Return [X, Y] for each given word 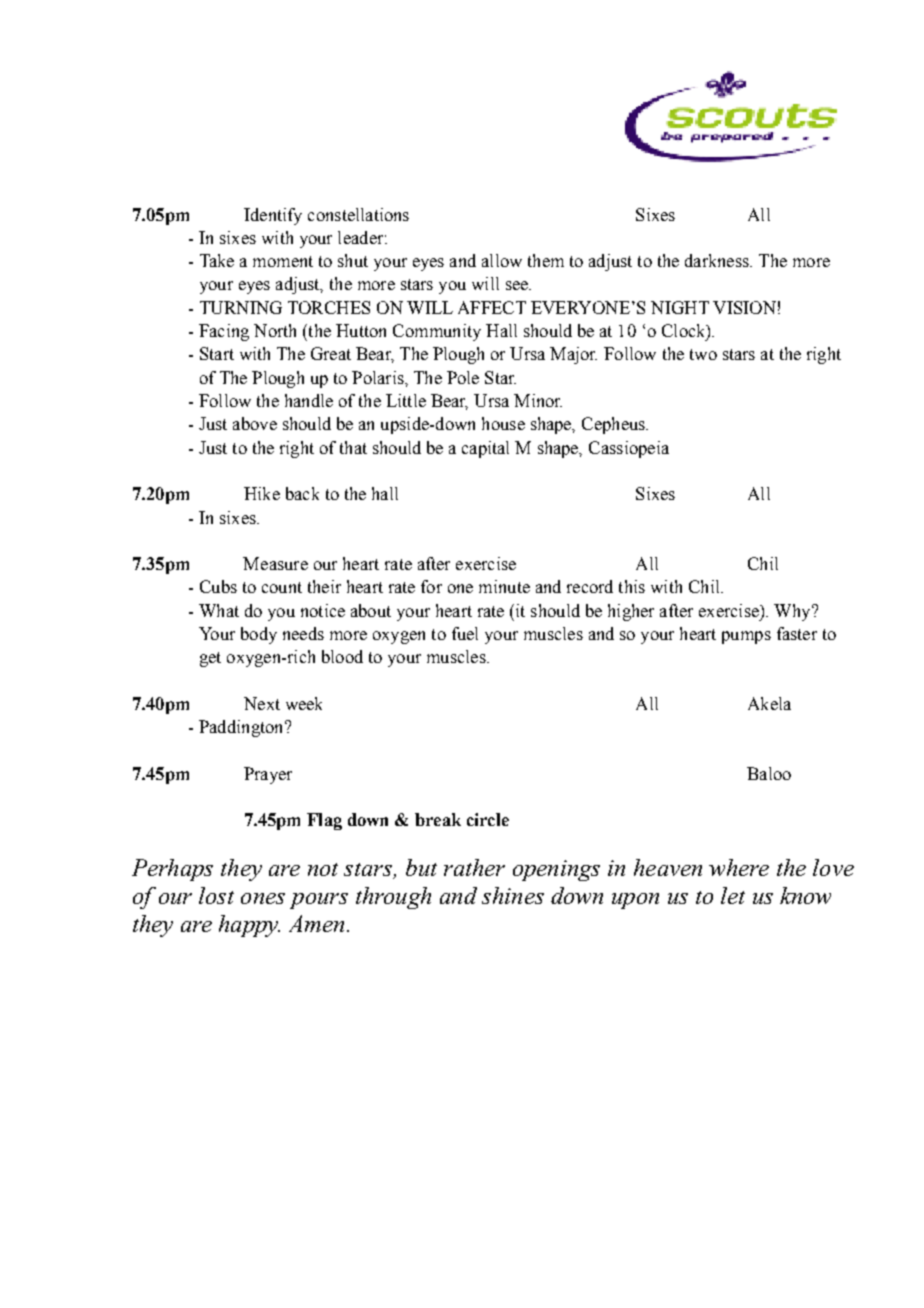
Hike [262, 493]
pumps [746, 637]
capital [485, 449]
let [733, 895]
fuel [465, 633]
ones [263, 898]
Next [262, 703]
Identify [273, 216]
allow [502, 260]
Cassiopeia [629, 449]
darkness [718, 260]
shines [513, 895]
